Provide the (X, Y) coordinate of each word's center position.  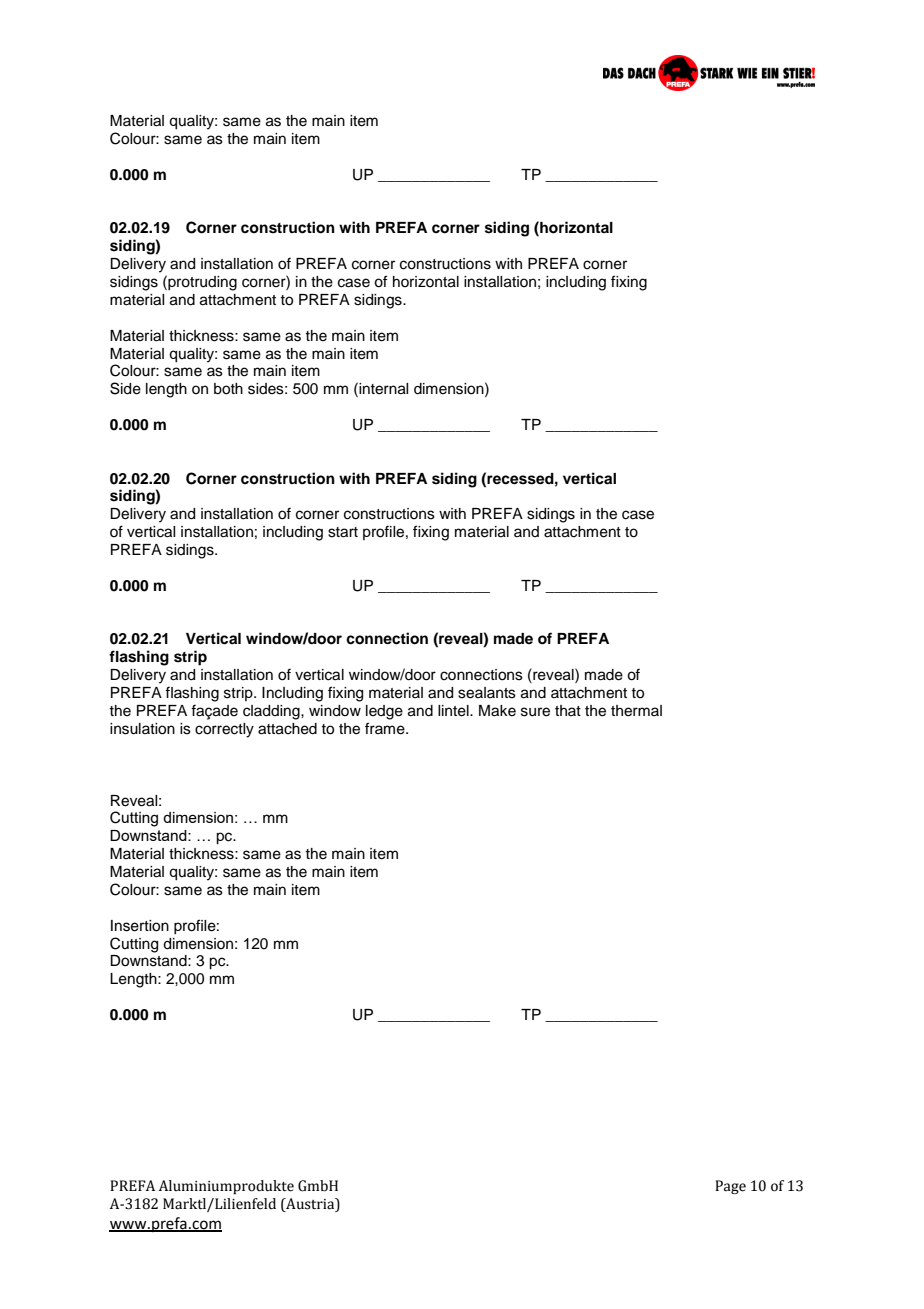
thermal (636, 711)
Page (730, 1187)
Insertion (140, 926)
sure (535, 712)
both (228, 389)
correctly (224, 730)
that (568, 710)
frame (386, 728)
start (343, 532)
